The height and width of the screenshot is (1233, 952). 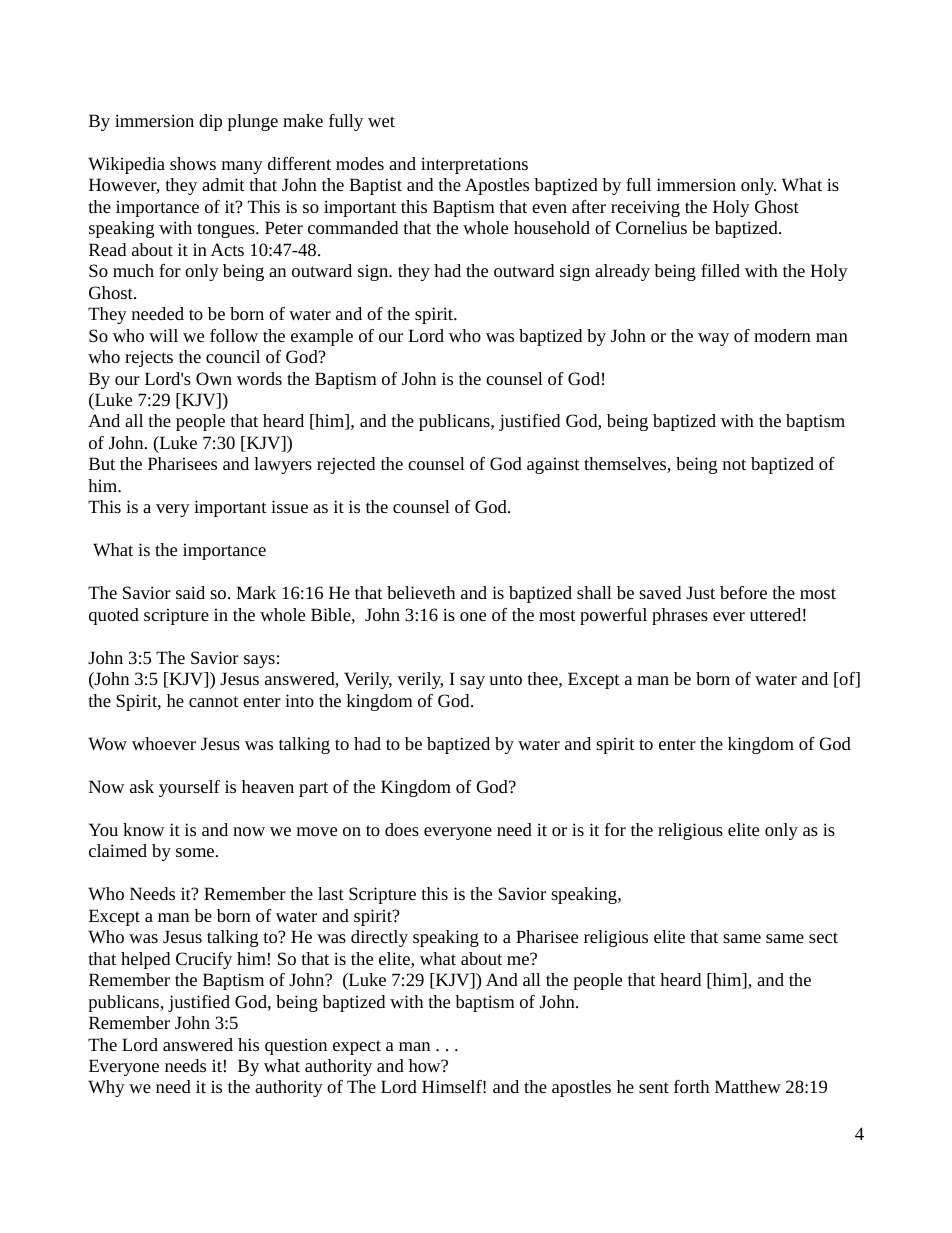 I want to click on said, so click(x=190, y=592).
